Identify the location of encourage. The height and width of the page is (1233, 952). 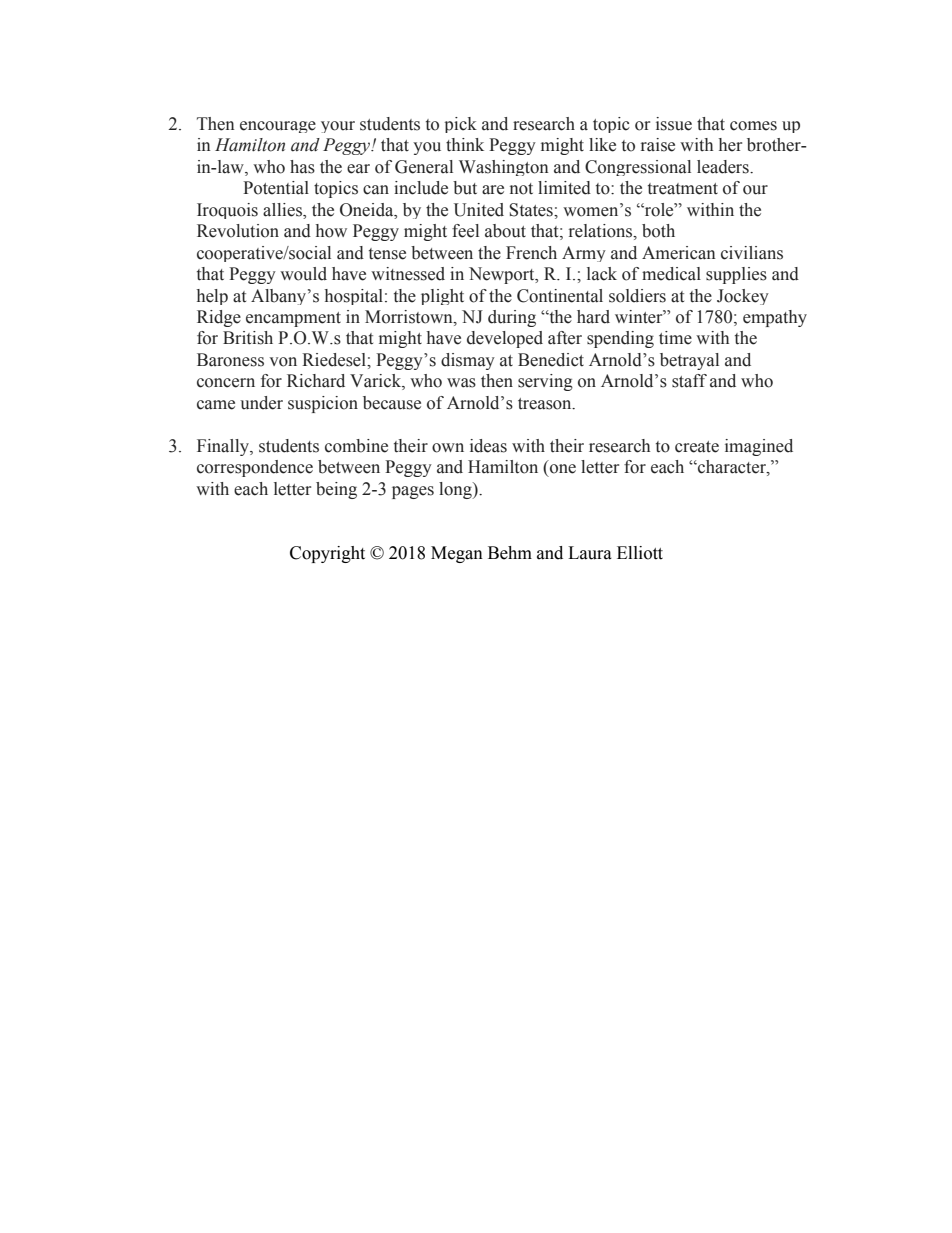
(278, 127).
